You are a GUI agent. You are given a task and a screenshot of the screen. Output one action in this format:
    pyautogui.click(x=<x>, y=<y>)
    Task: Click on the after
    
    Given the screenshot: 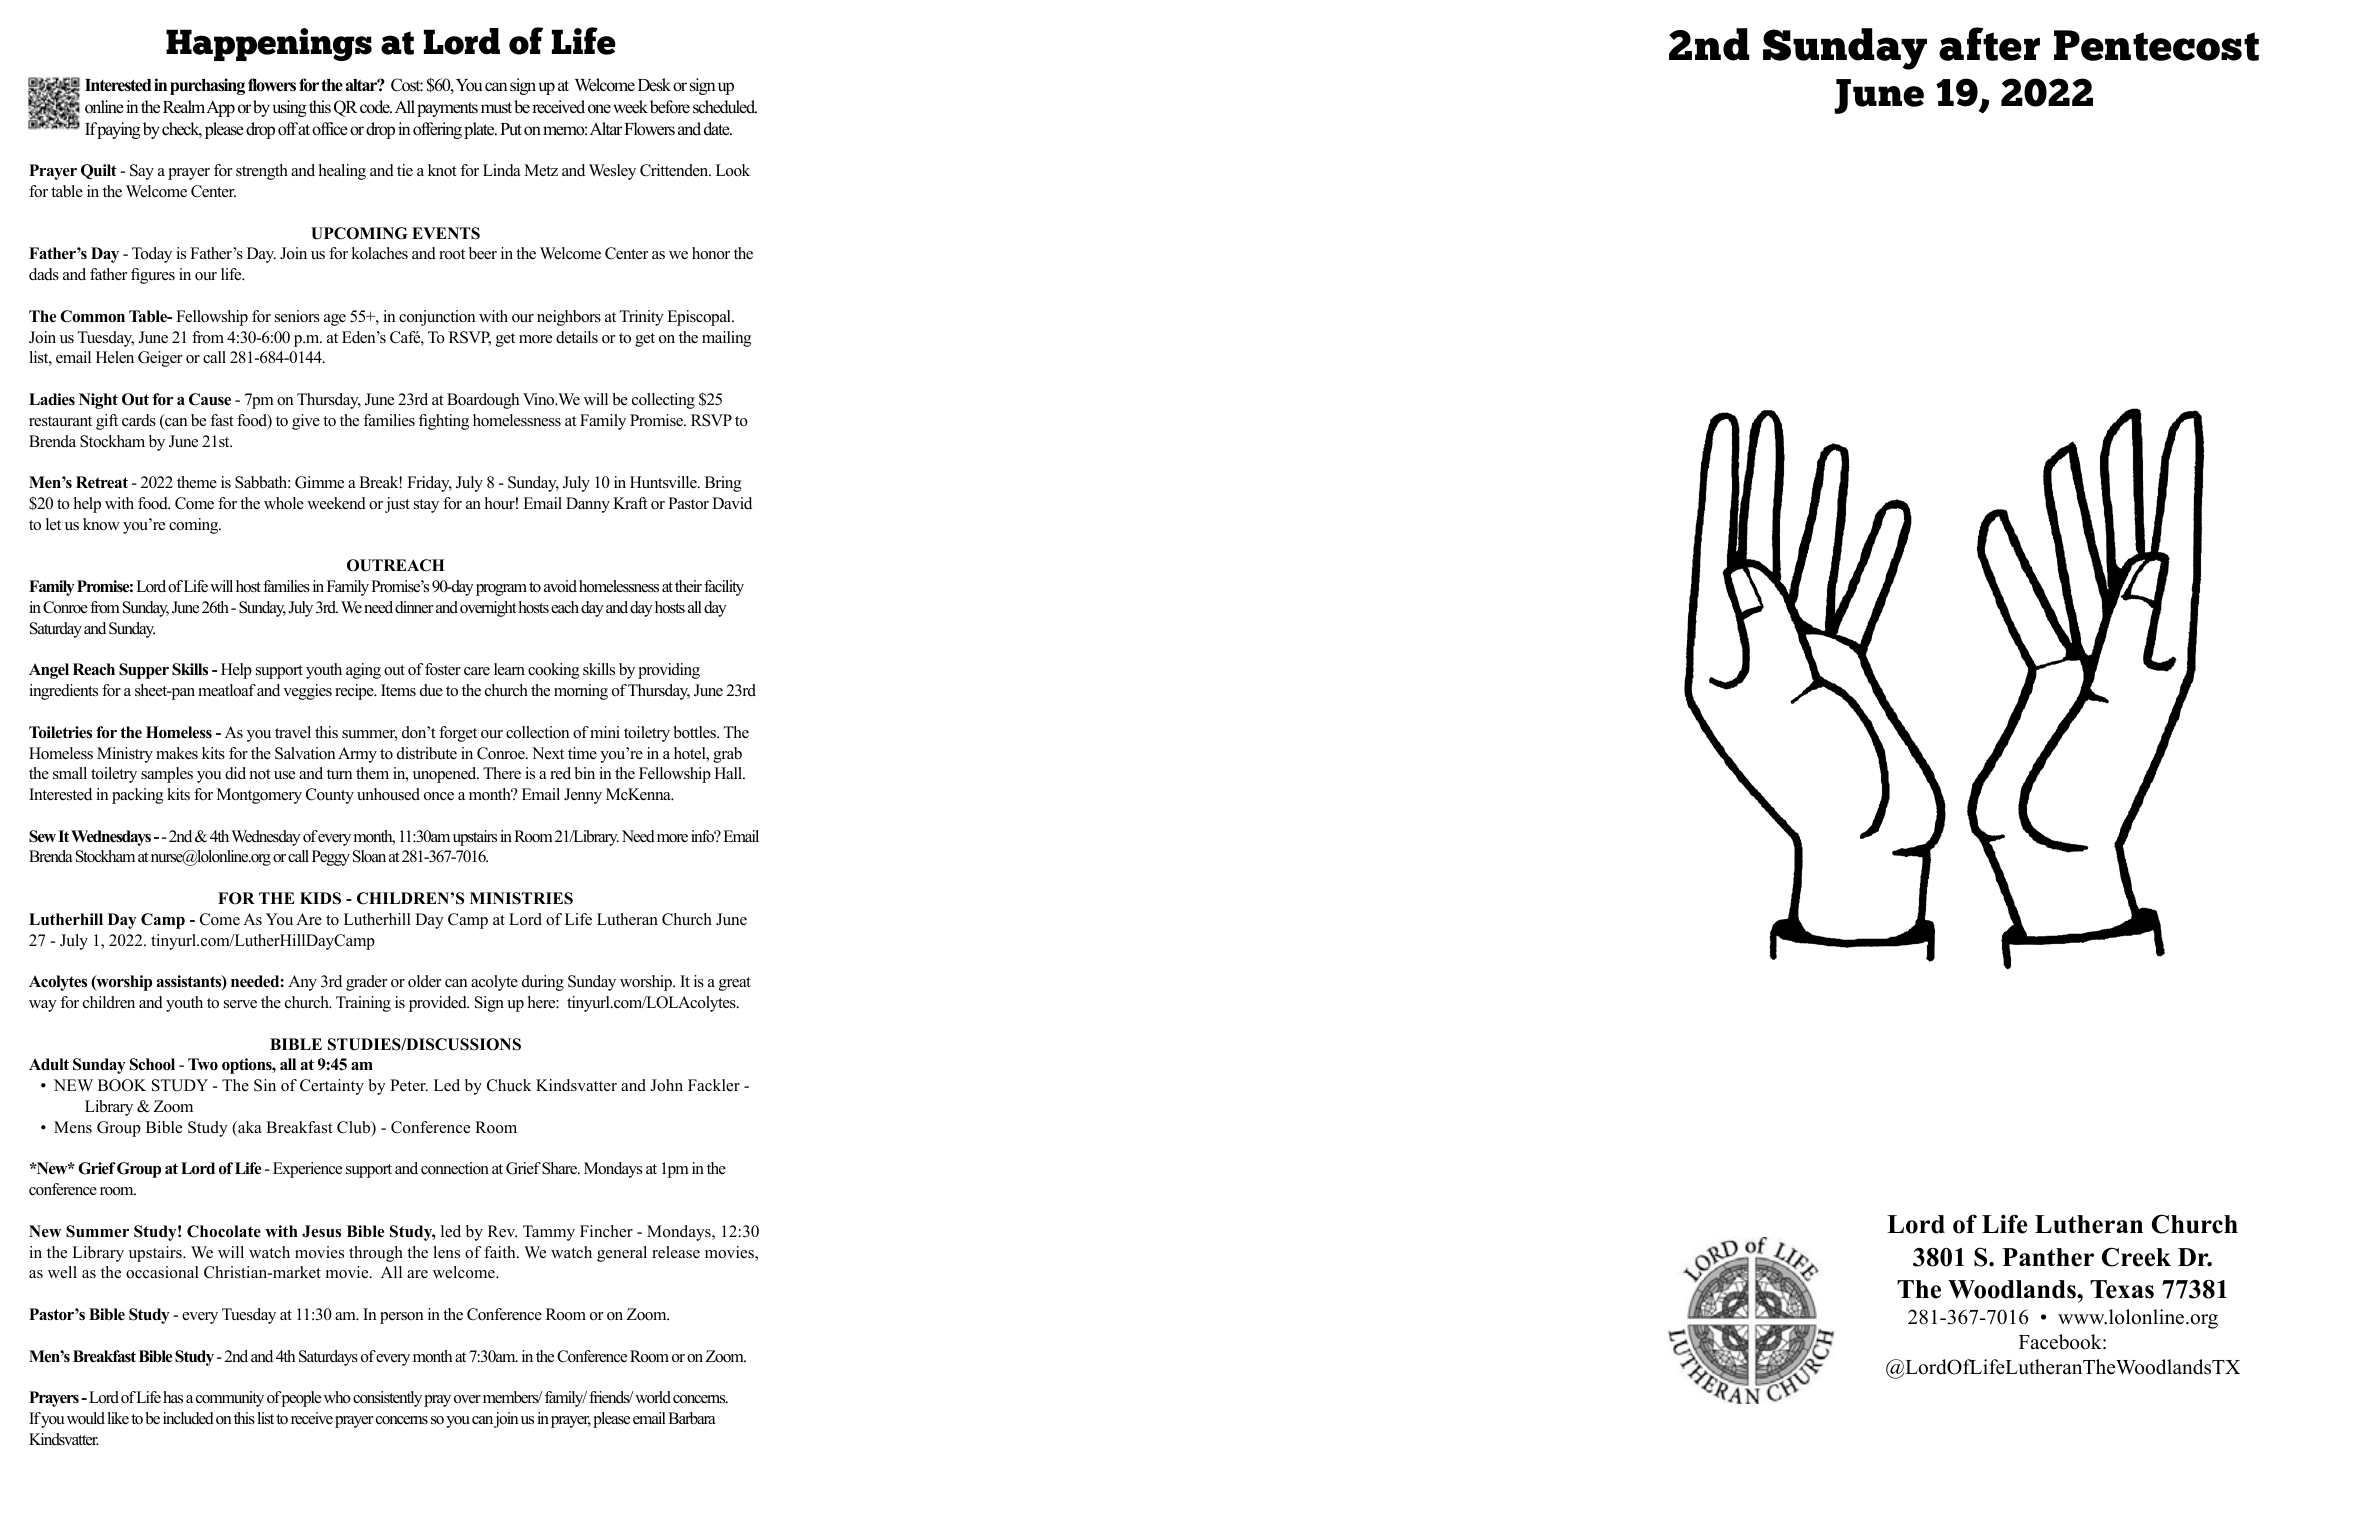 What is the action you would take?
    pyautogui.click(x=1989, y=44)
